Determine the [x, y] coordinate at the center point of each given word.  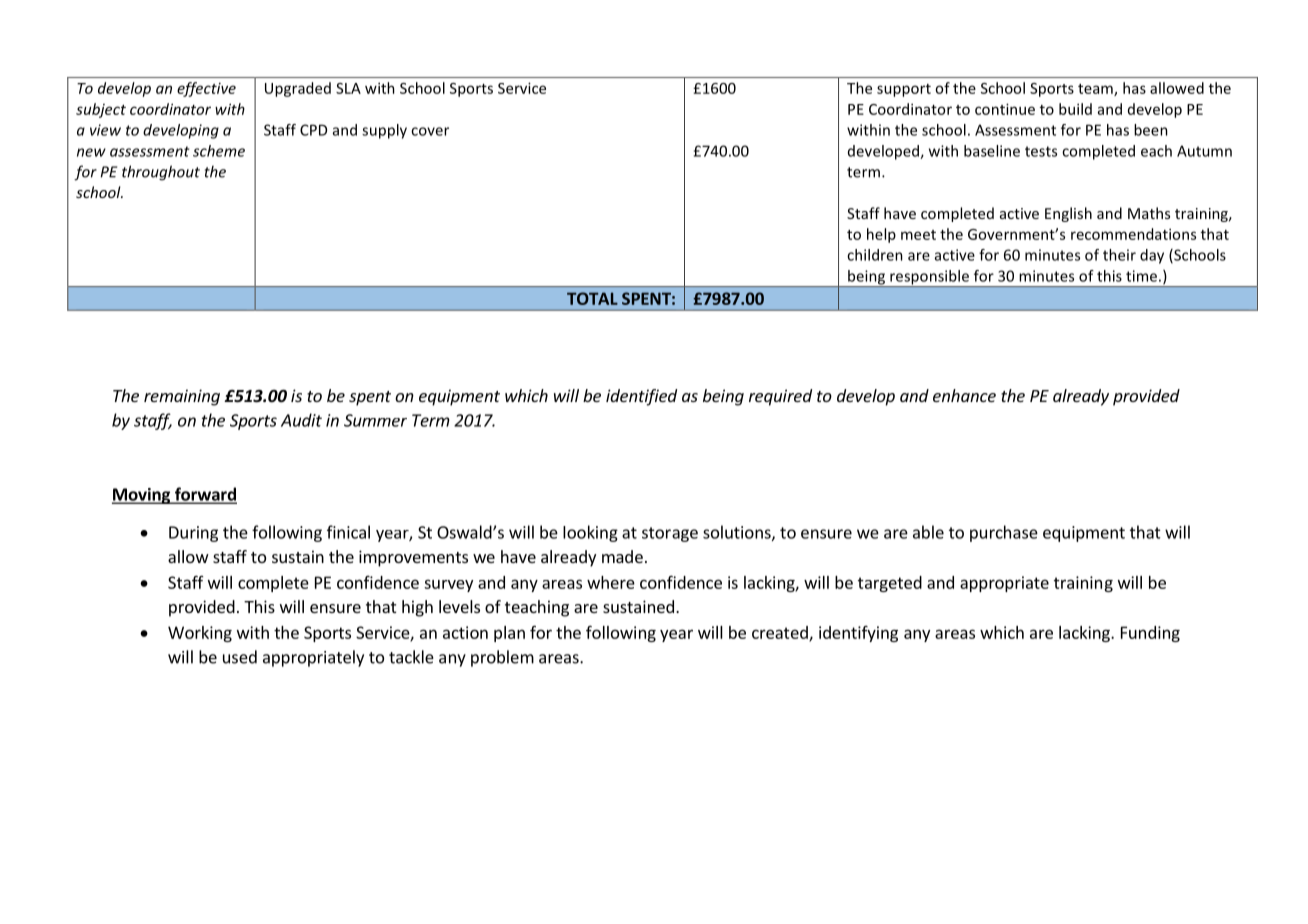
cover [430, 131]
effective [206, 89]
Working [200, 634]
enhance [964, 395]
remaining [182, 397]
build [1075, 109]
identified [641, 397]
